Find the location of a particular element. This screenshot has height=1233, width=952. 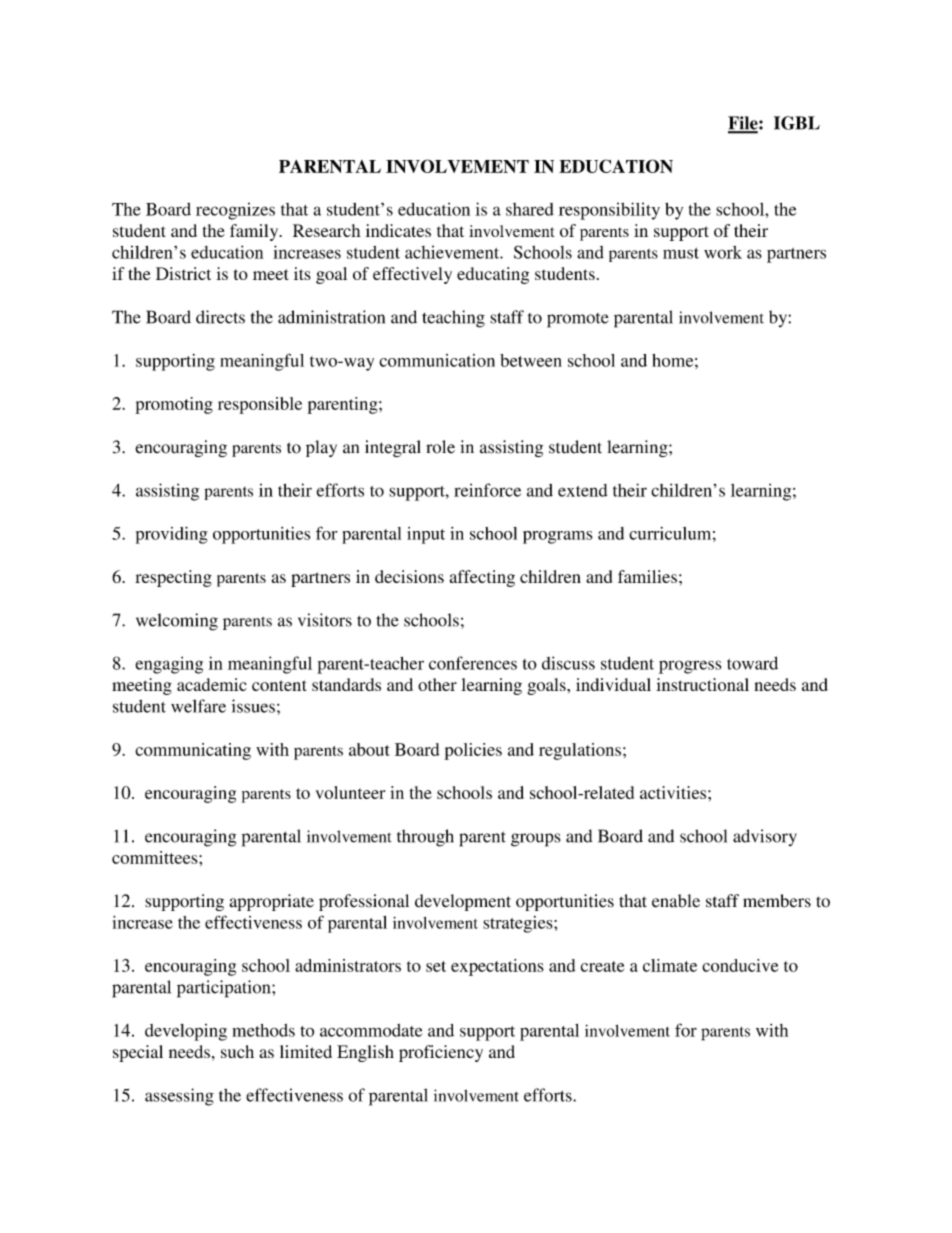

indicates is located at coordinates (398, 230).
